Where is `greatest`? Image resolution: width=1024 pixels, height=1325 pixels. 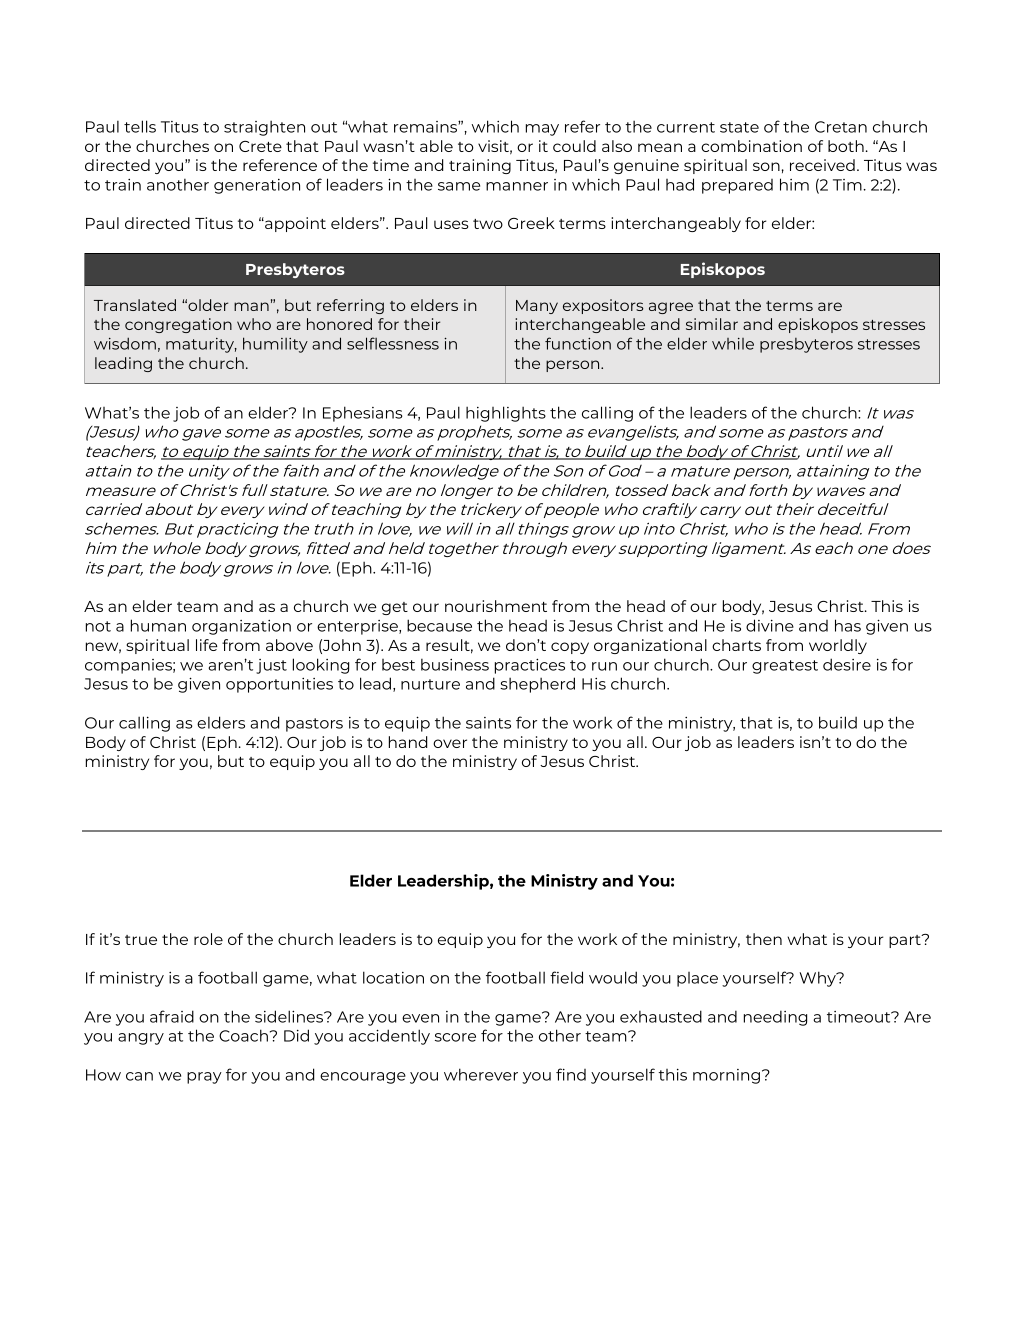
greatest is located at coordinates (785, 667).
